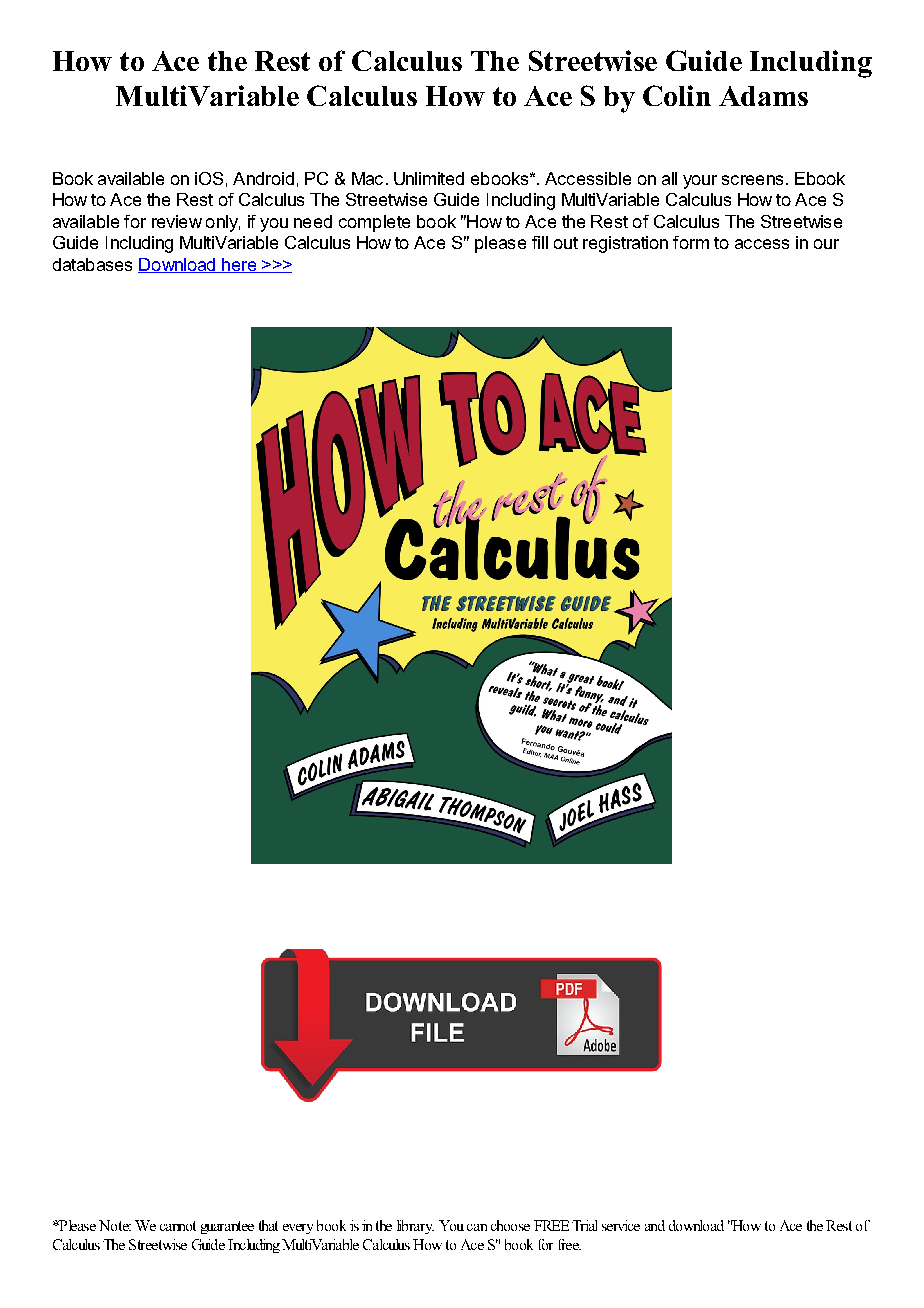  What do you see at coordinates (540, 242) in the document?
I see `fill` at bounding box center [540, 242].
